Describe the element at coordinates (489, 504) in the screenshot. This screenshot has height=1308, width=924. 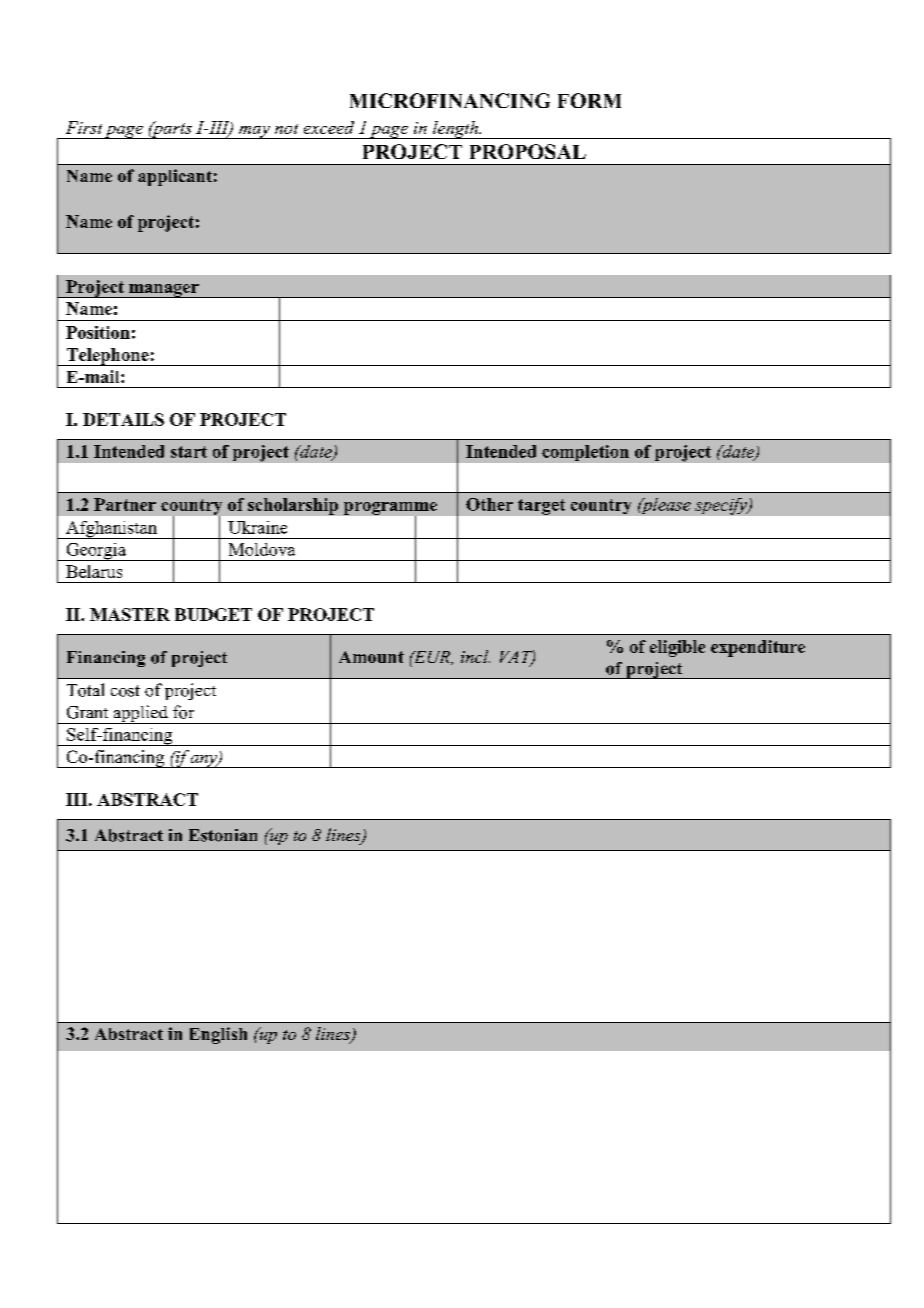
I see `Other` at that location.
